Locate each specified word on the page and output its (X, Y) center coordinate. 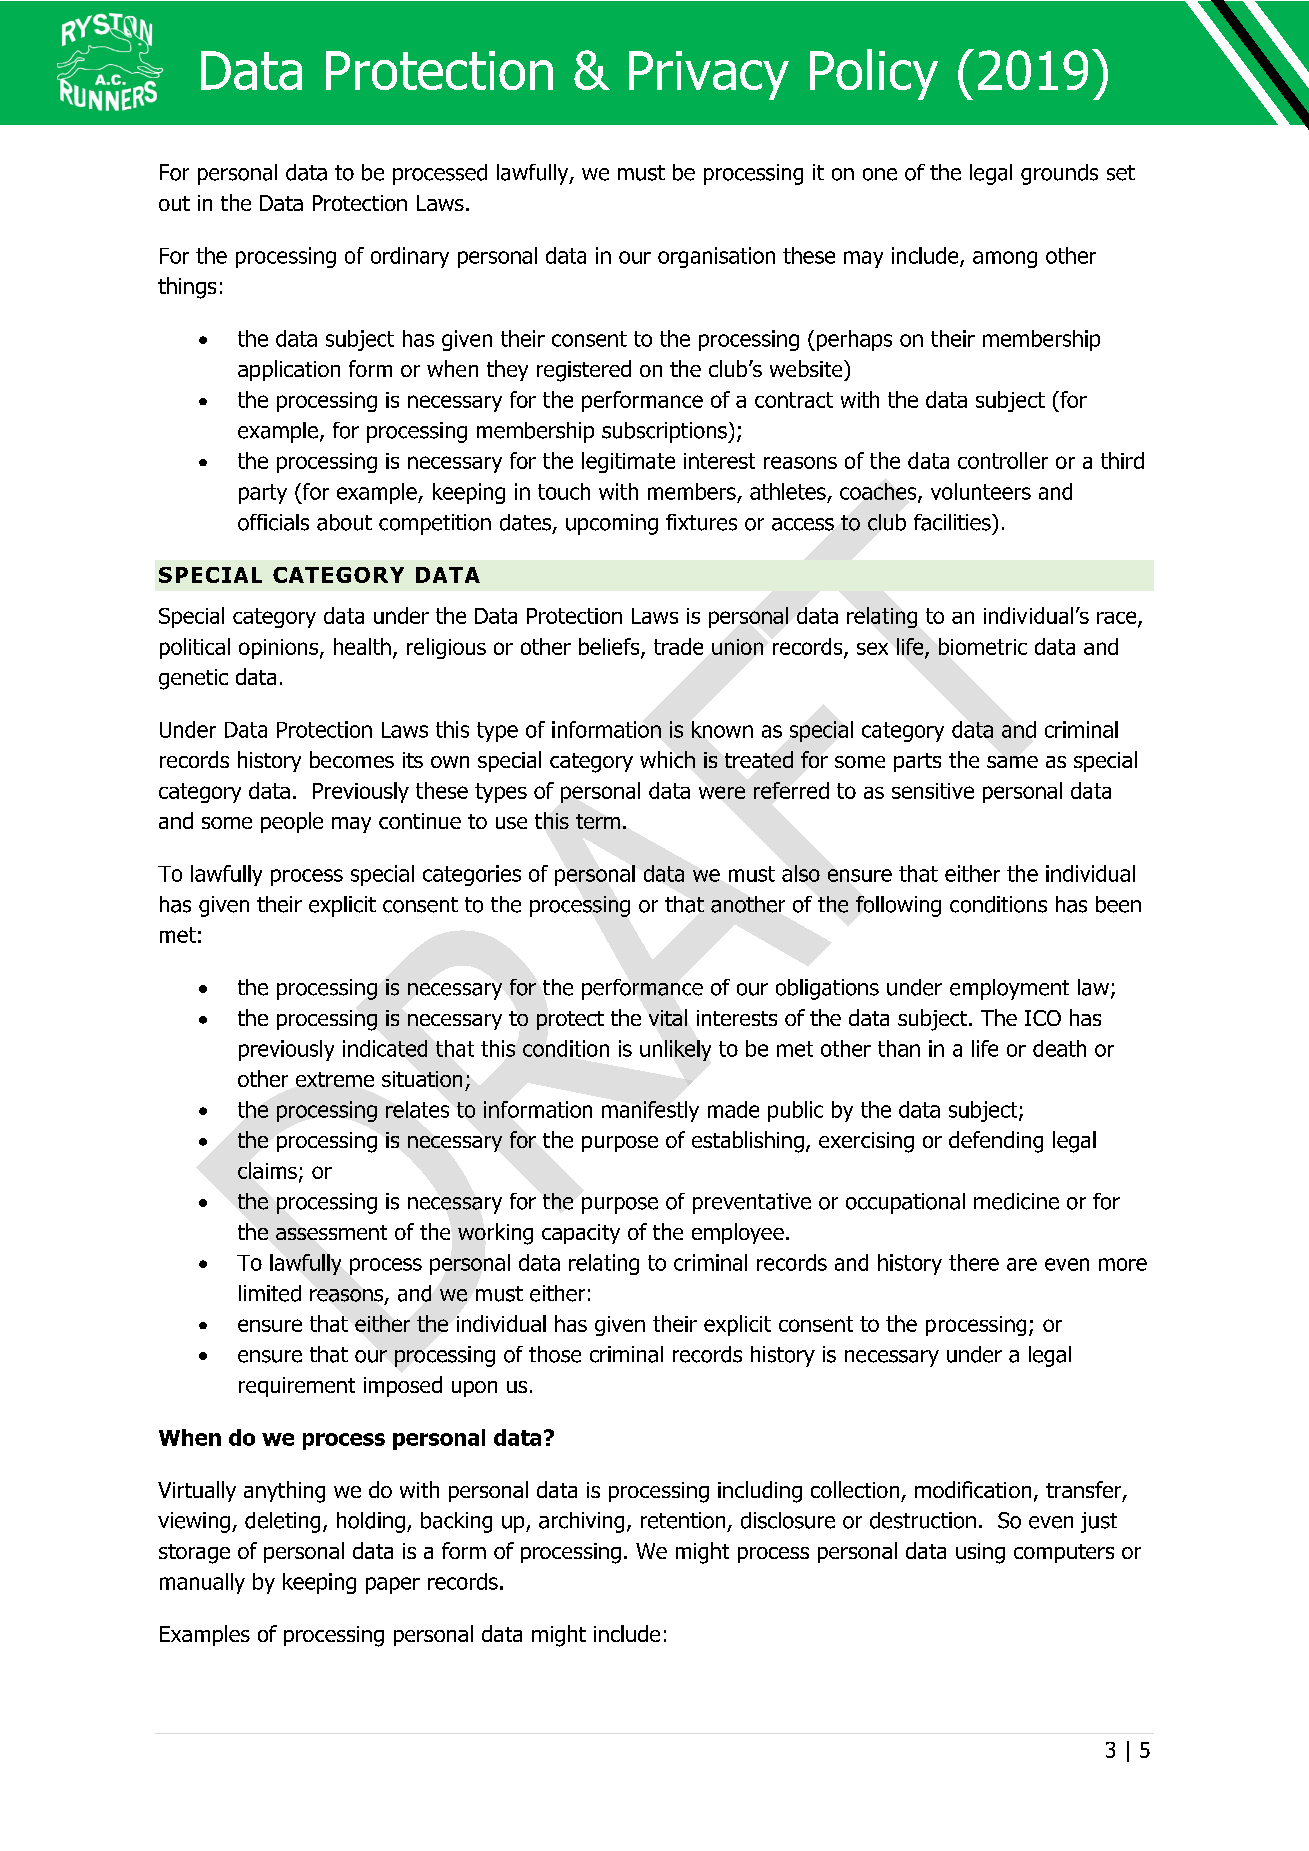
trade (678, 646)
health (362, 646)
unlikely (675, 1050)
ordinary (410, 257)
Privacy (709, 75)
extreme (335, 1079)
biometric (983, 646)
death (1059, 1048)
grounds (1059, 174)
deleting (282, 1522)
